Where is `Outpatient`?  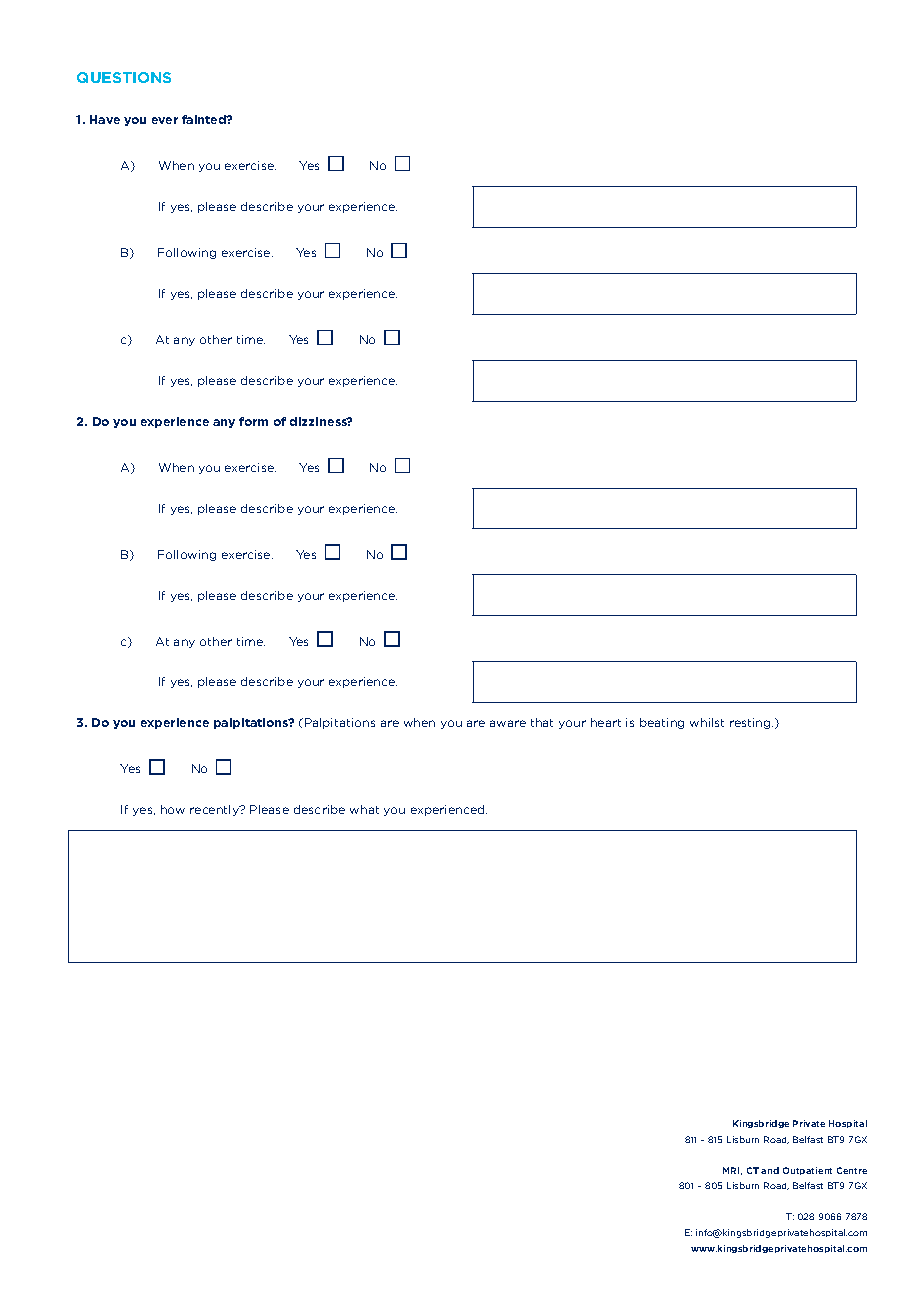
Outpatient is located at coordinates (807, 1171).
